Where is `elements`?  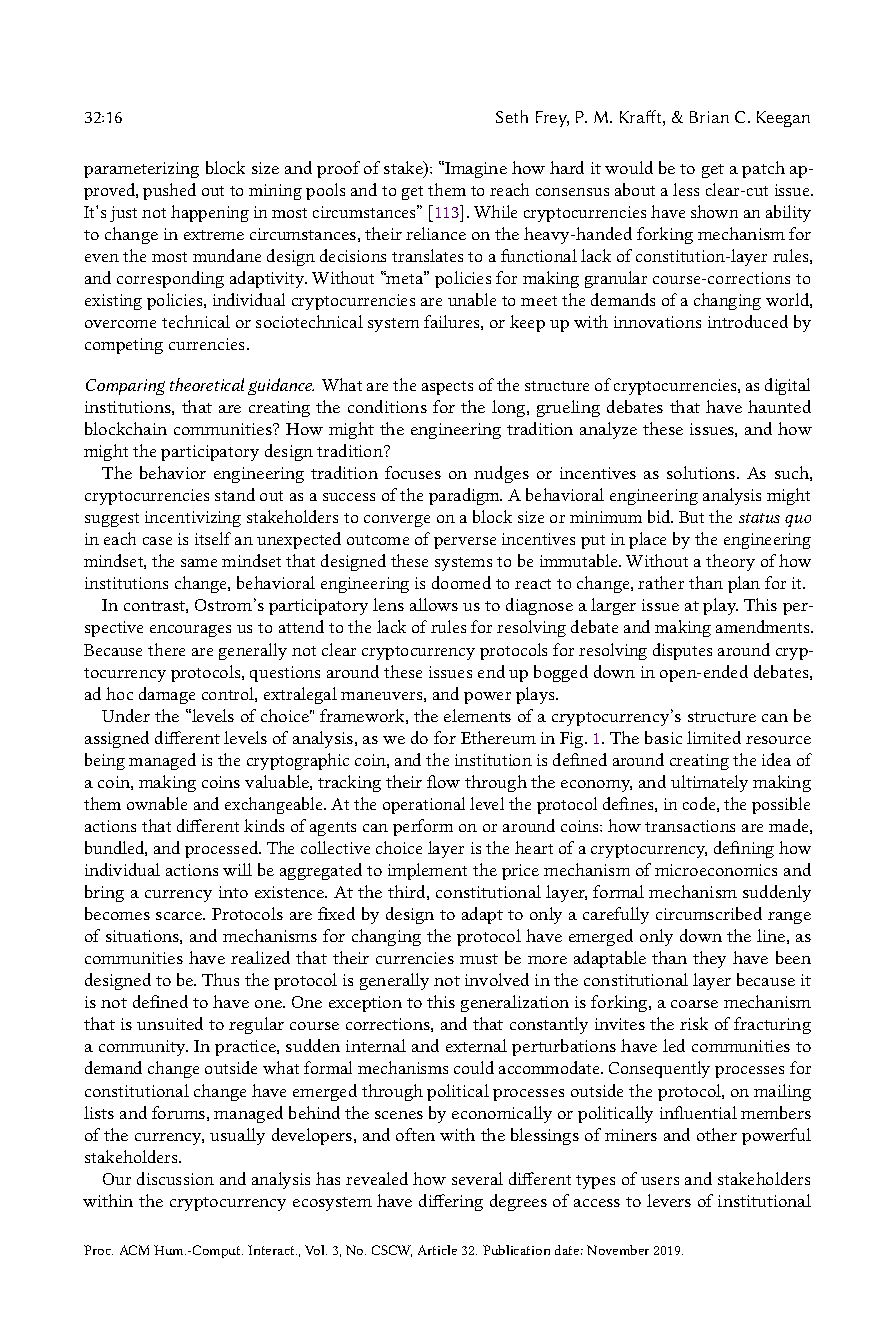 elements is located at coordinates (477, 715).
